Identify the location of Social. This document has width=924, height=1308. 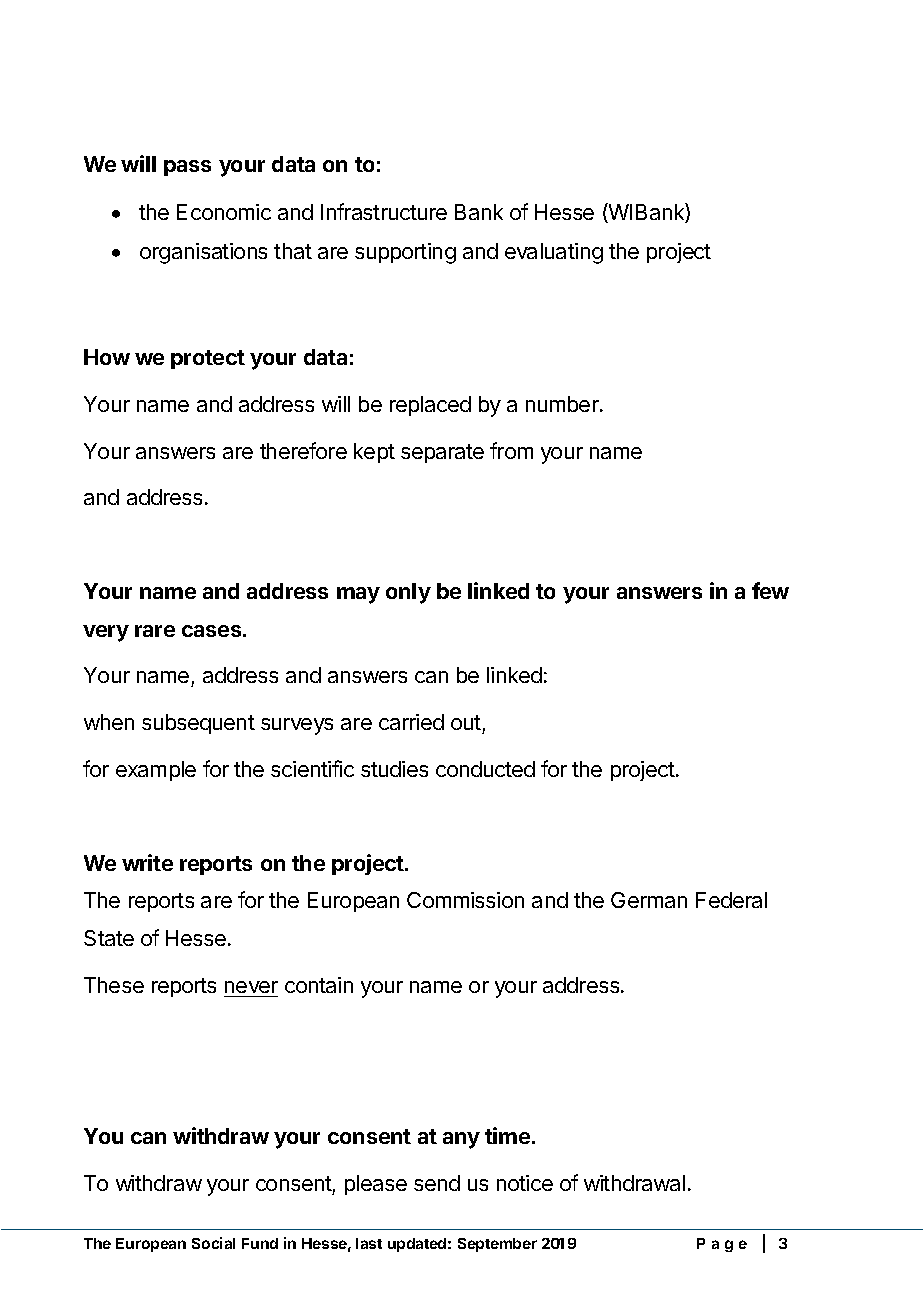
(213, 1243).
